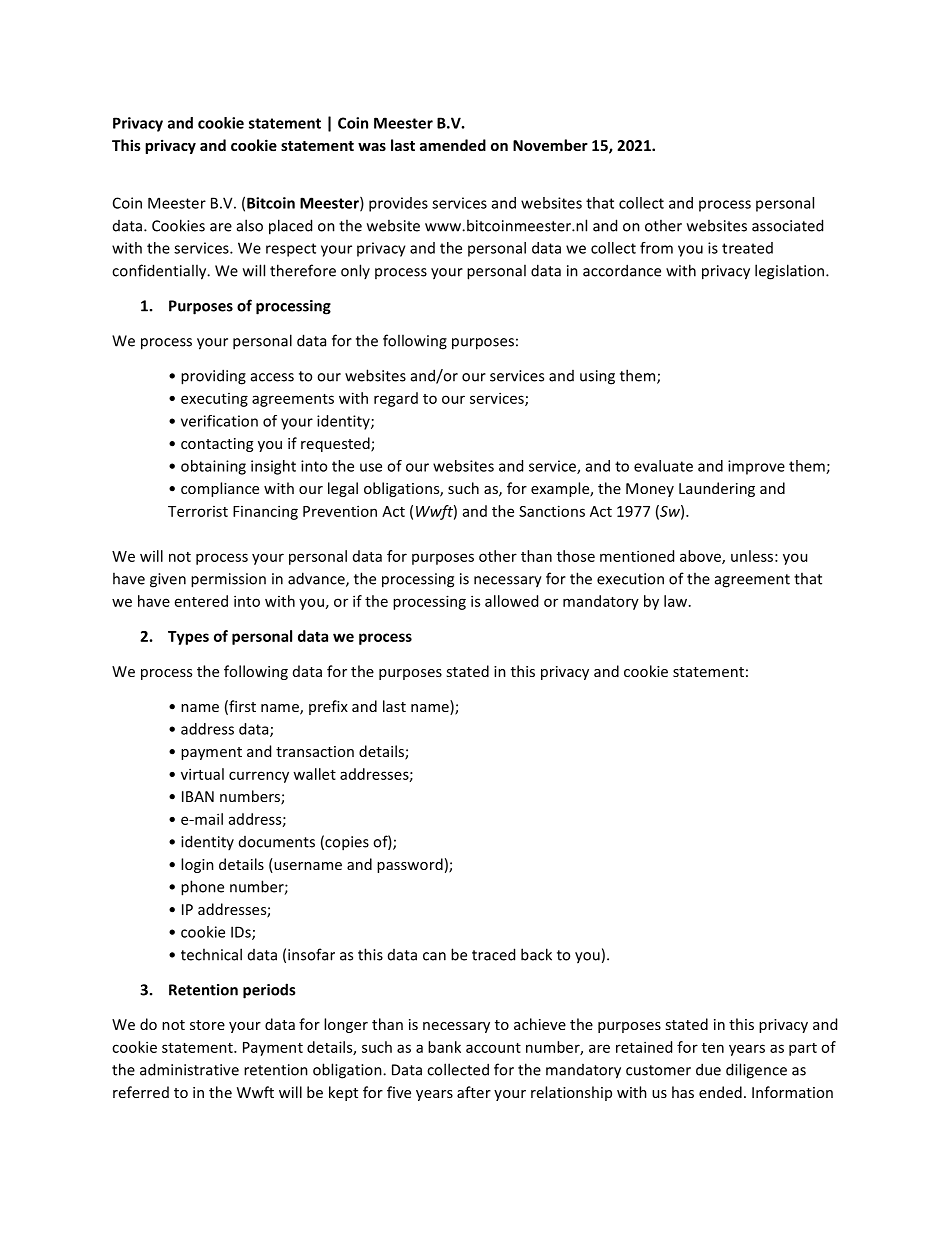 The width and height of the image is (952, 1233). What do you see at coordinates (536, 954) in the image?
I see `back` at bounding box center [536, 954].
